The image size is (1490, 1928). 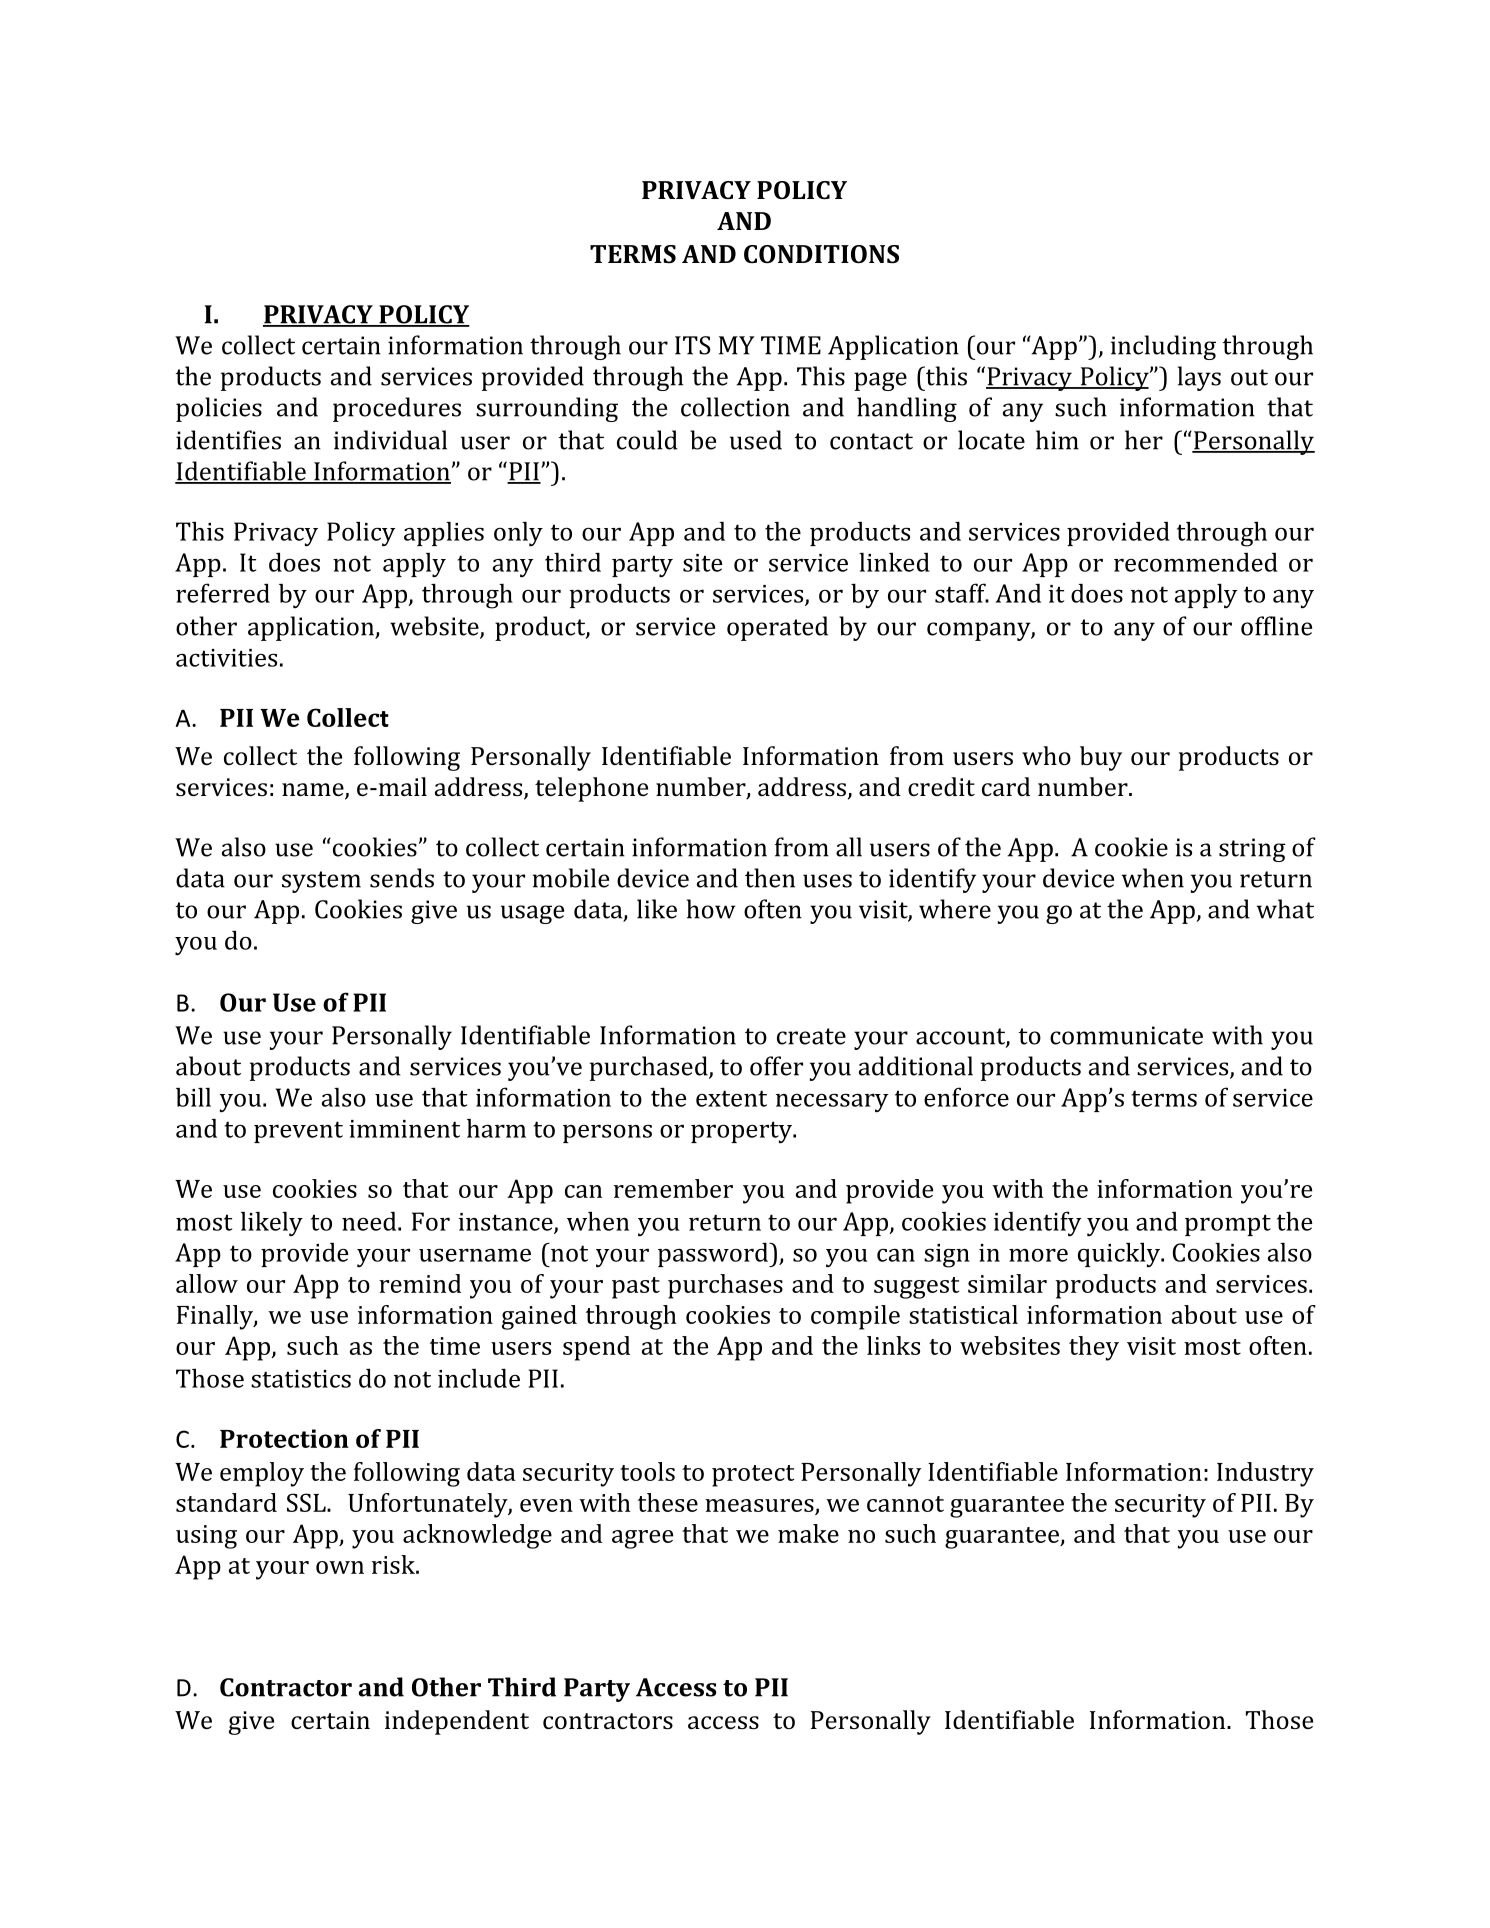 What do you see at coordinates (1126, 1035) in the screenshot?
I see `communicate` at bounding box center [1126, 1035].
